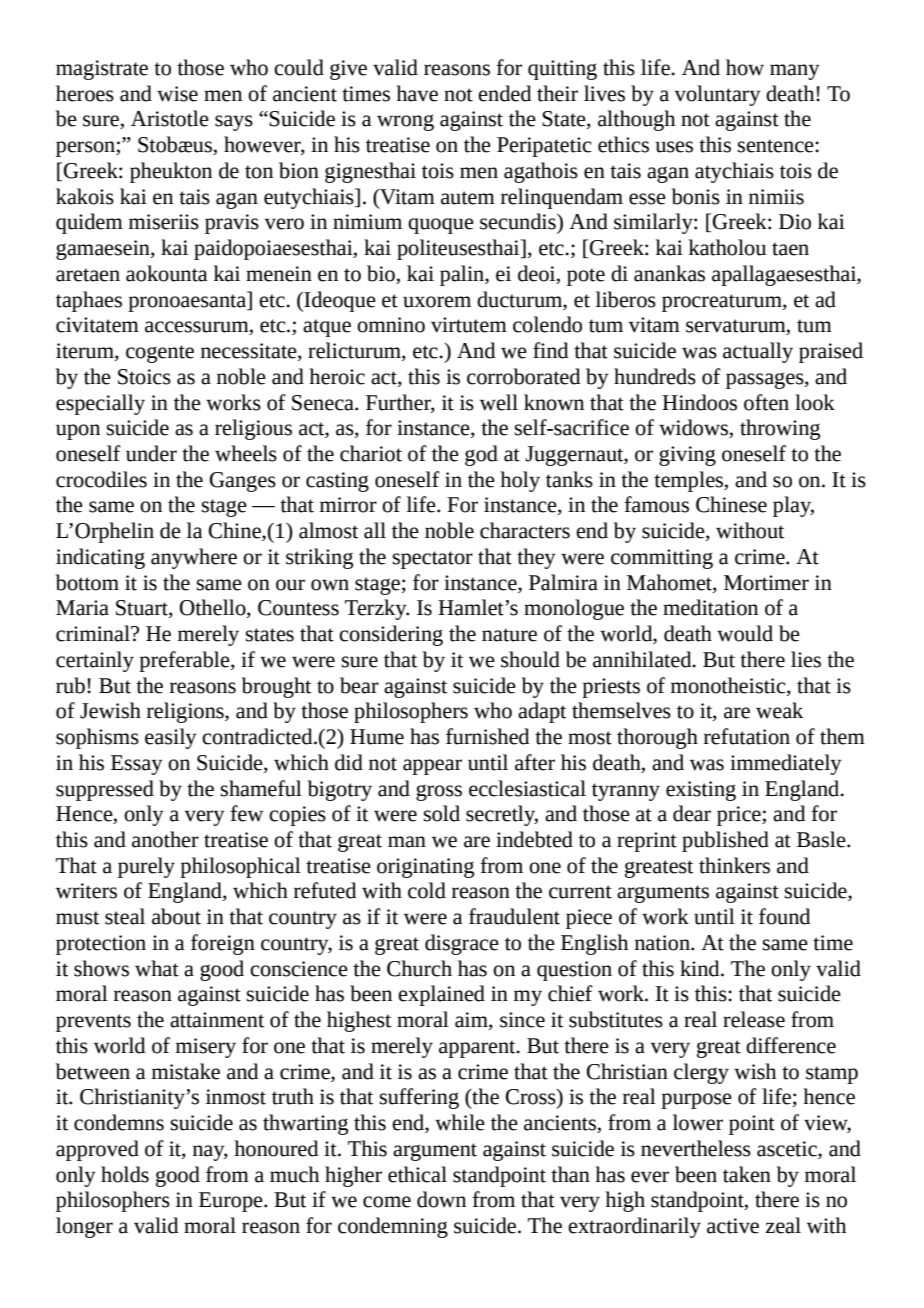  I want to click on taken, so click(747, 1174).
